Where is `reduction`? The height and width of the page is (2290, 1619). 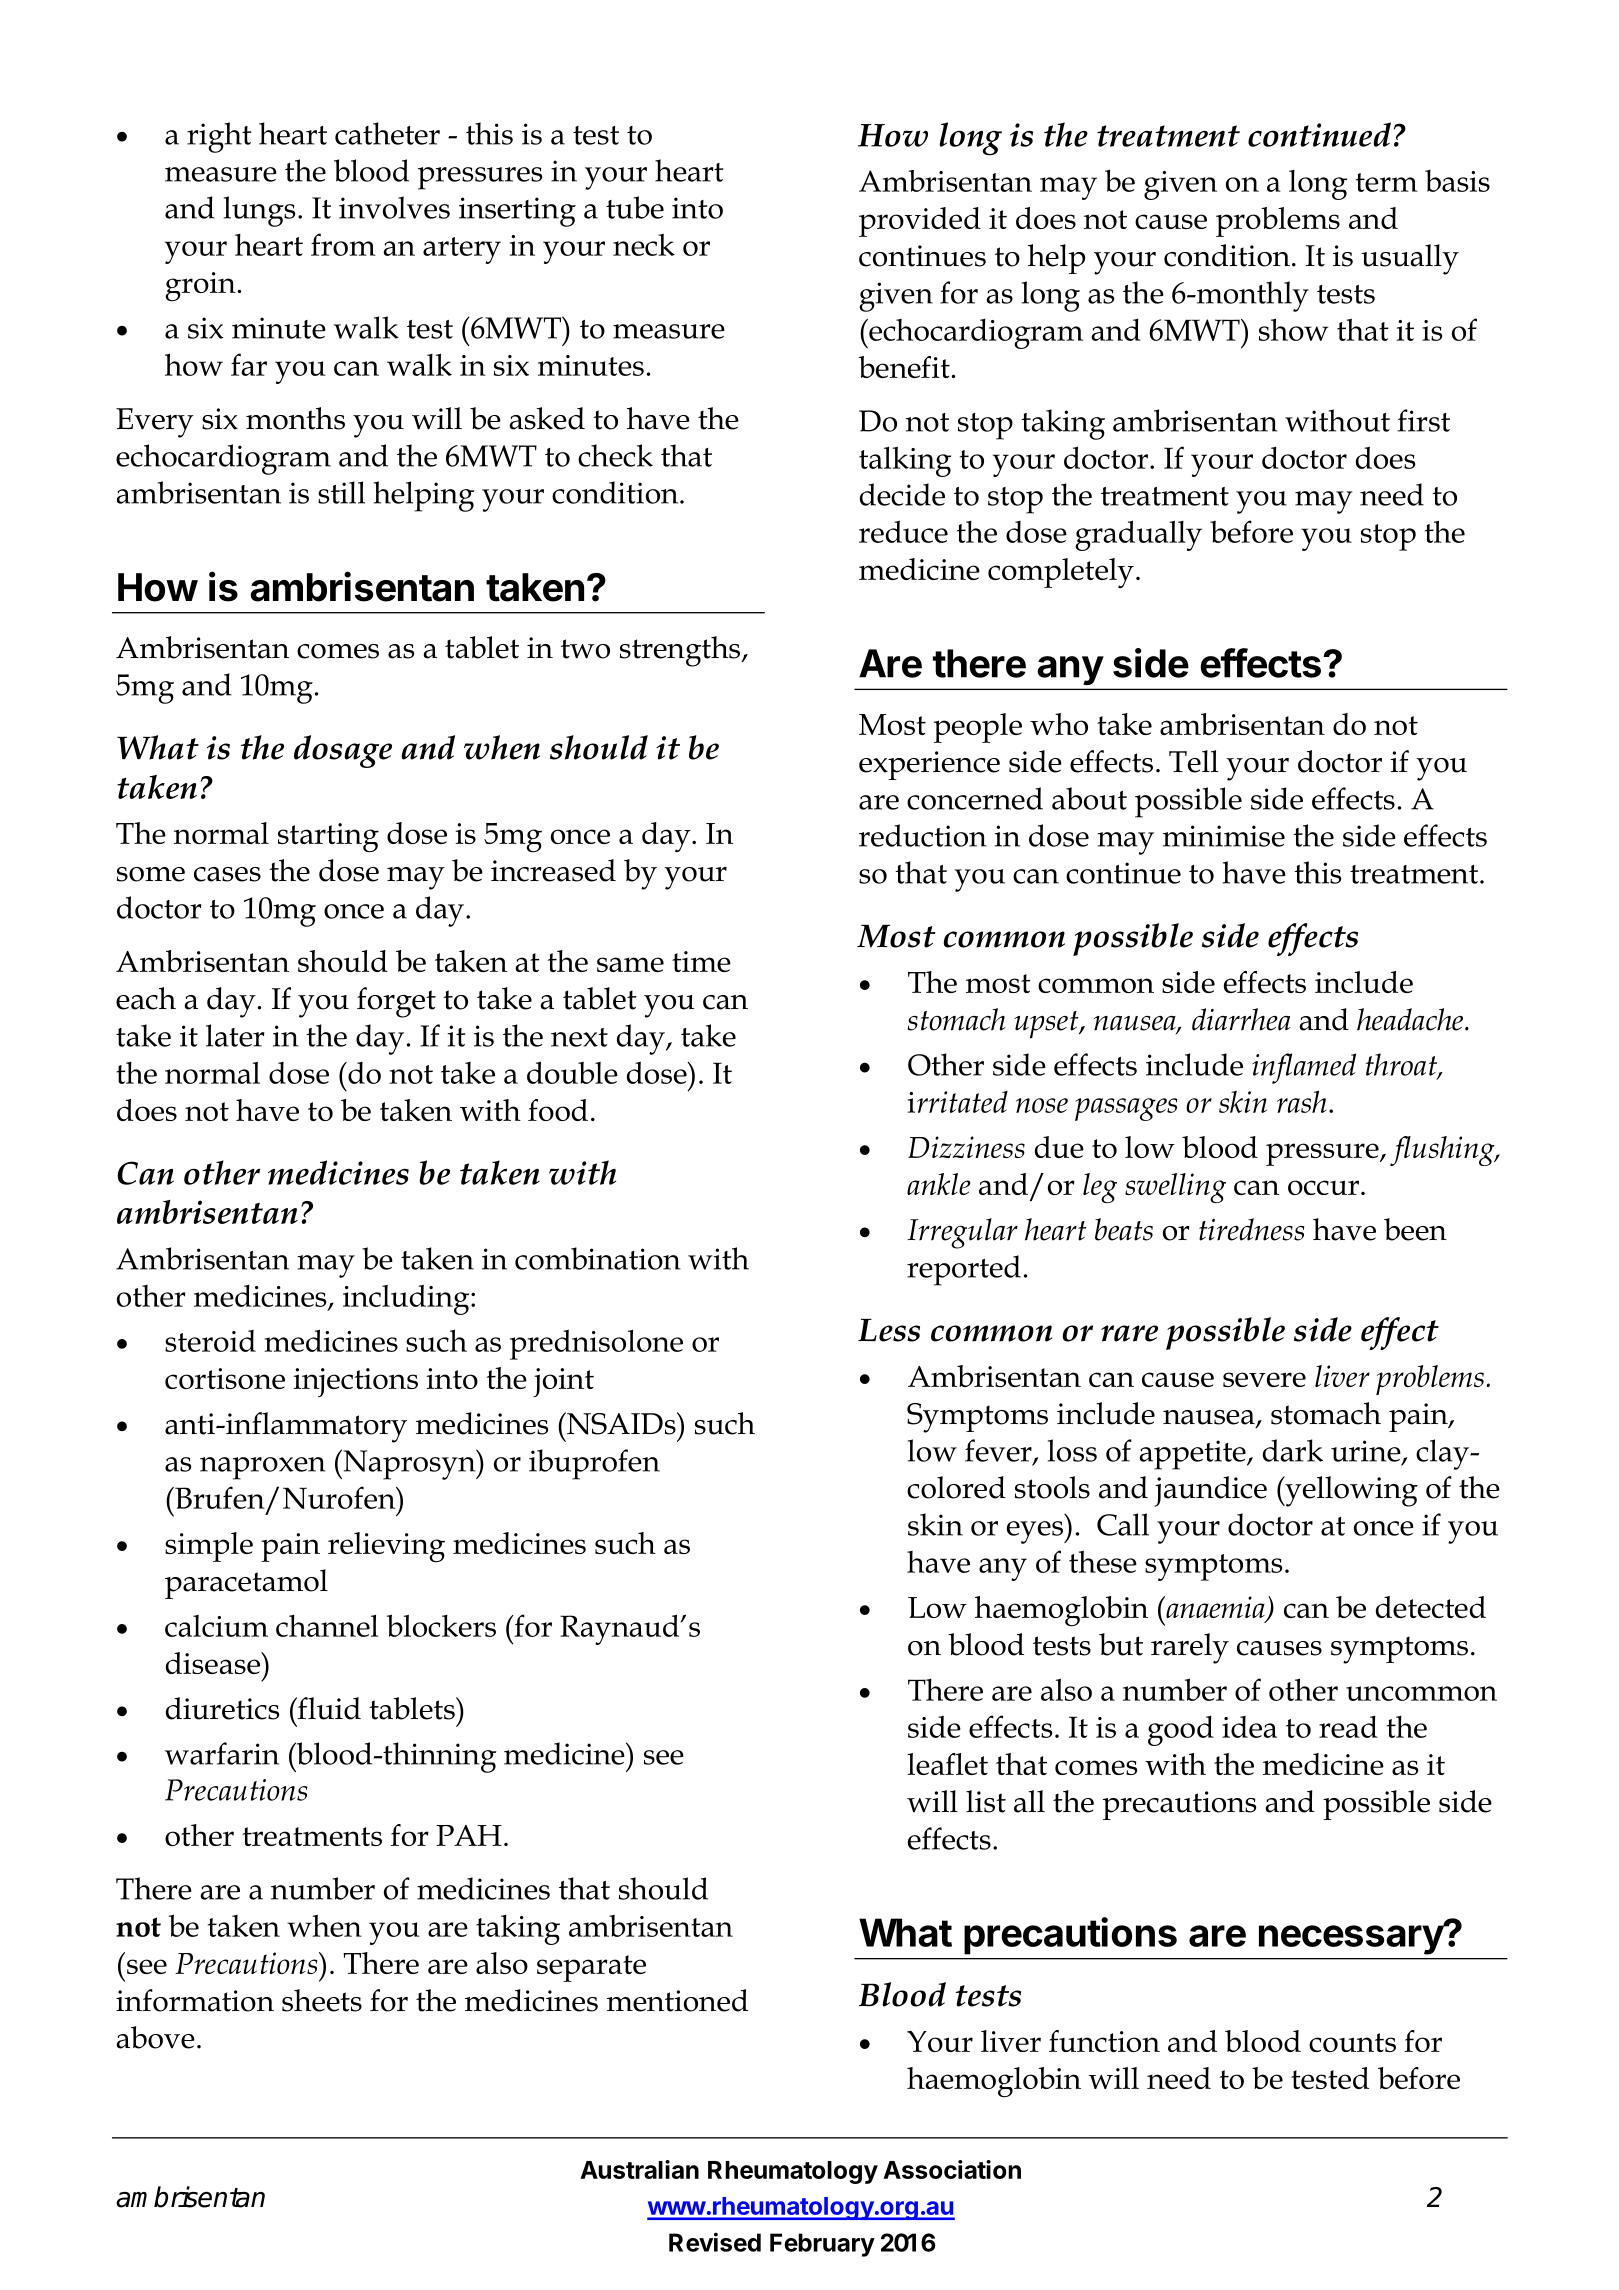
reduction is located at coordinates (923, 835).
